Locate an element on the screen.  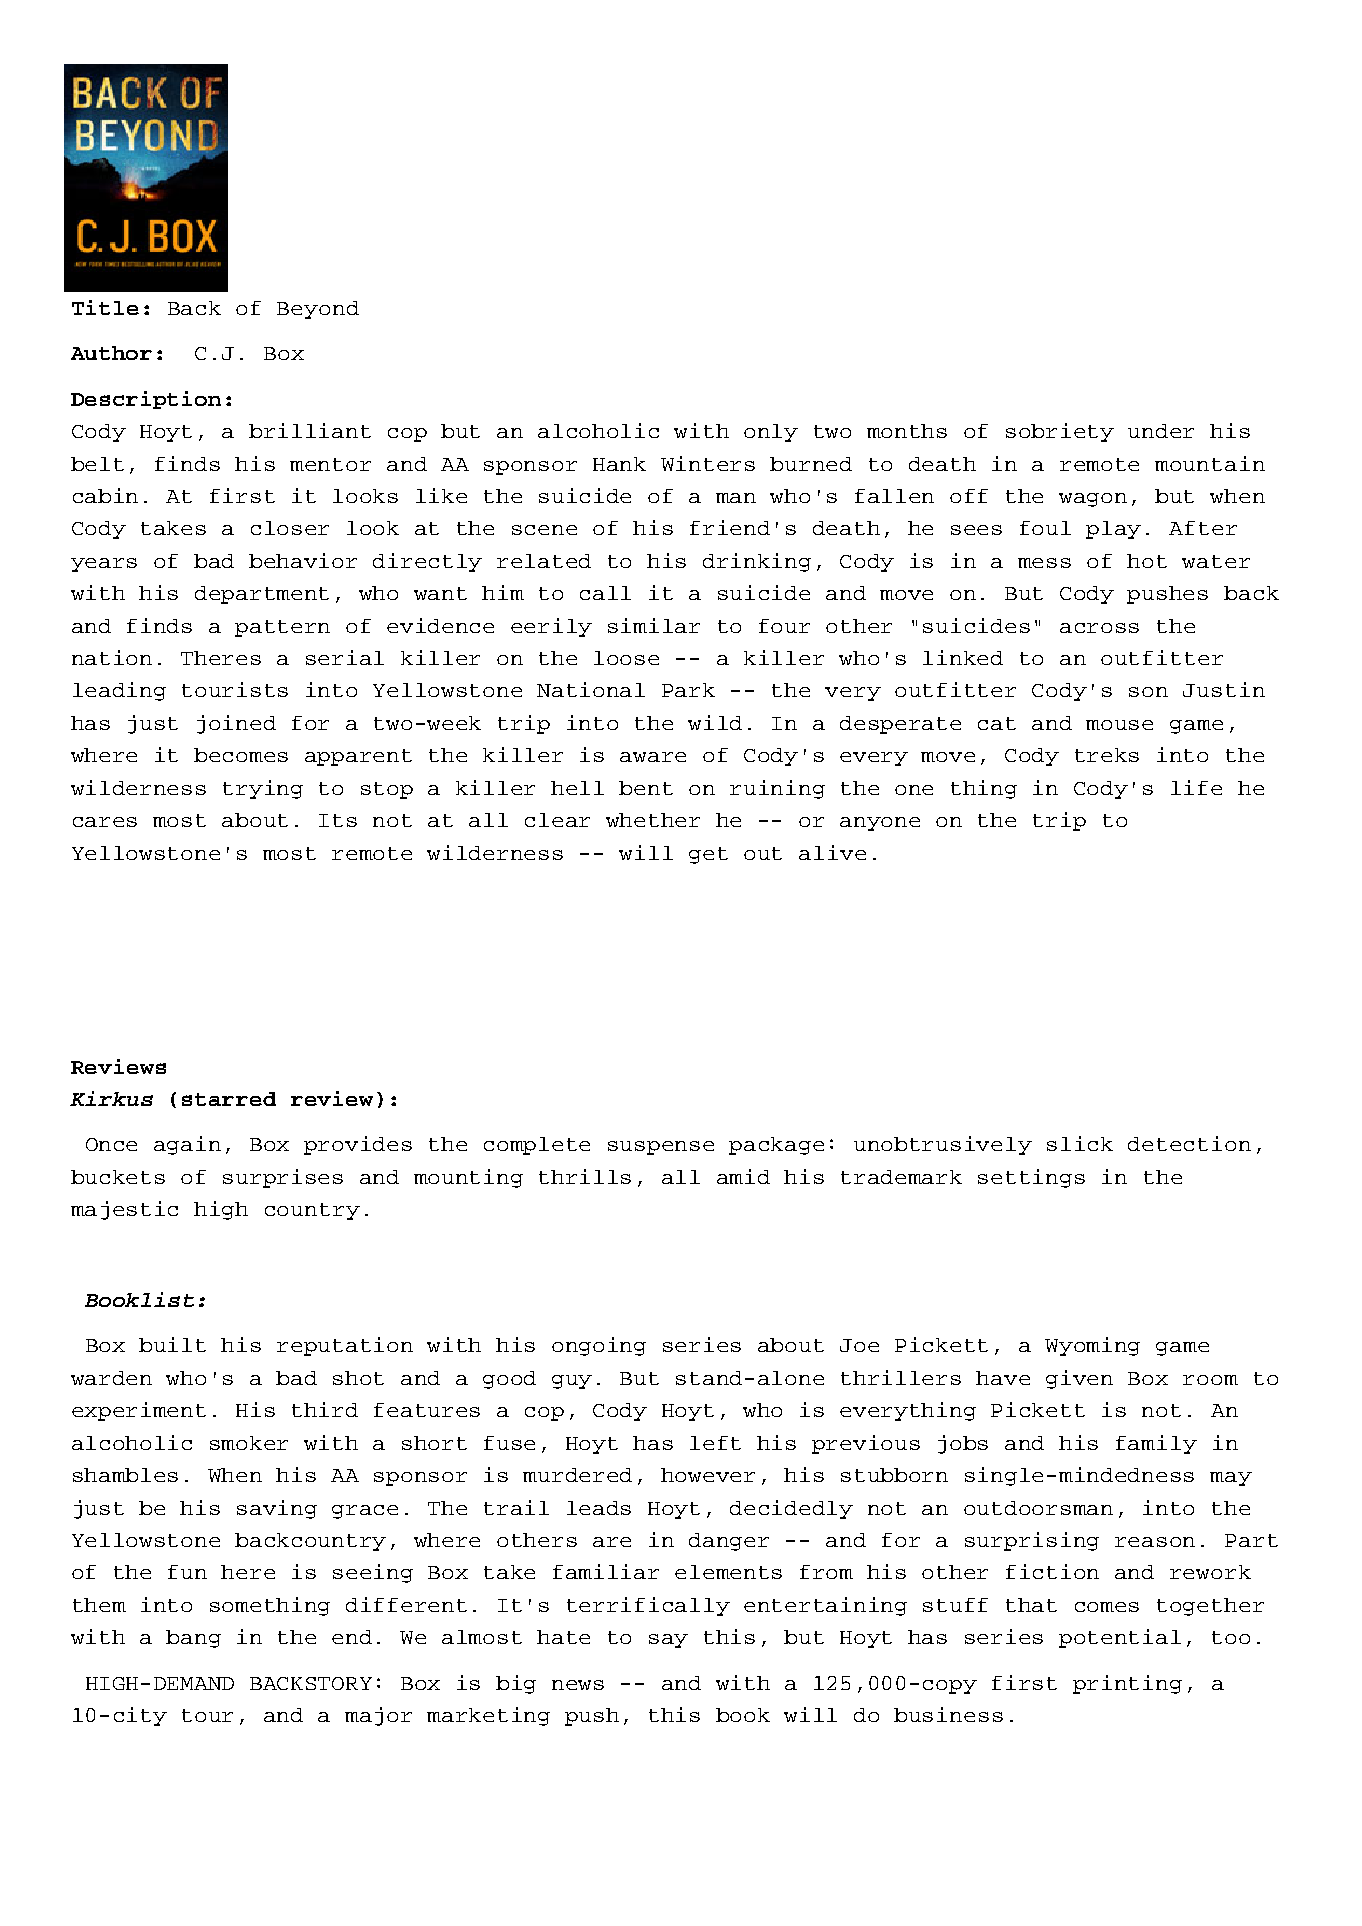
joined is located at coordinates (236, 724).
